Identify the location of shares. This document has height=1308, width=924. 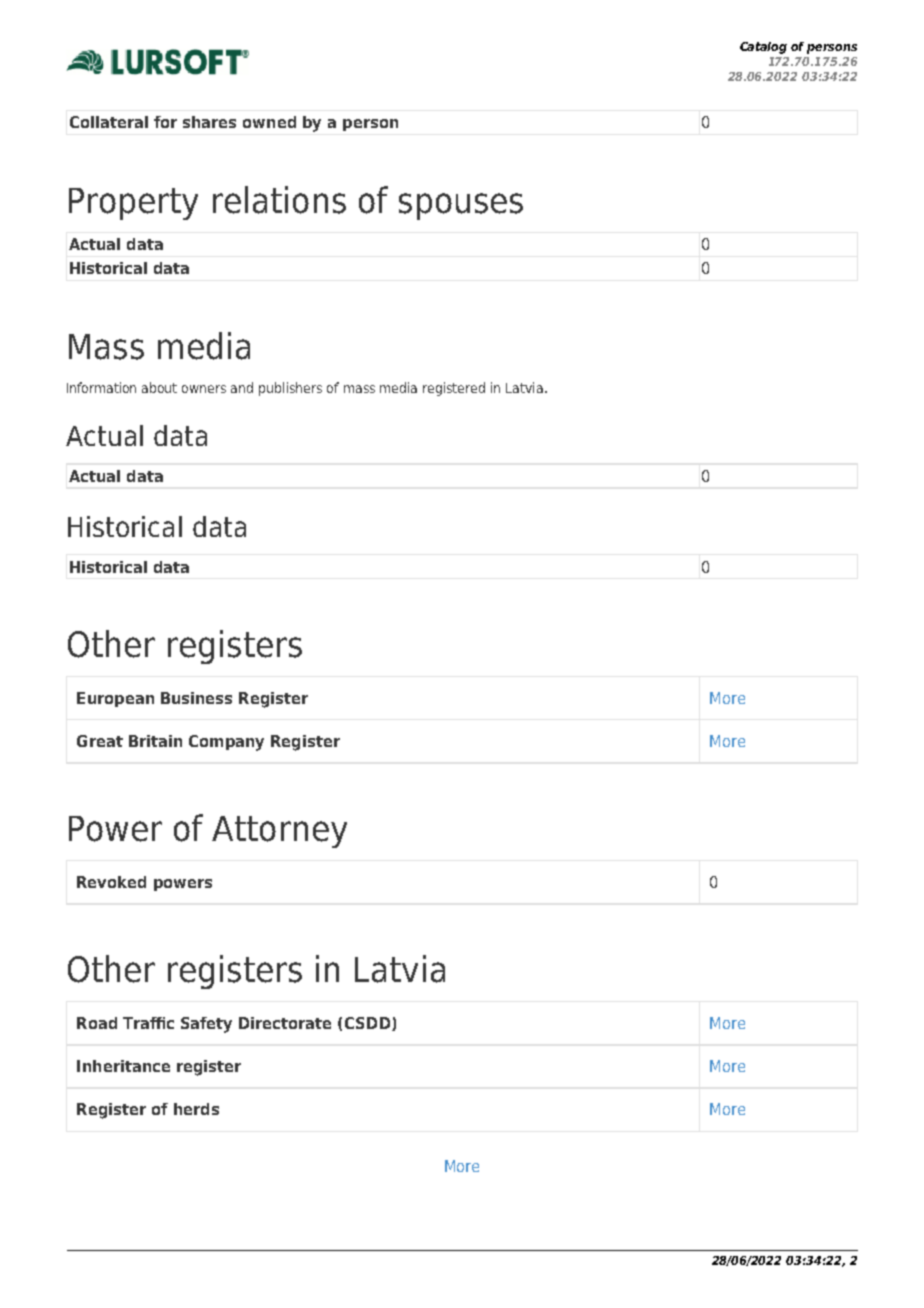
(209, 122).
